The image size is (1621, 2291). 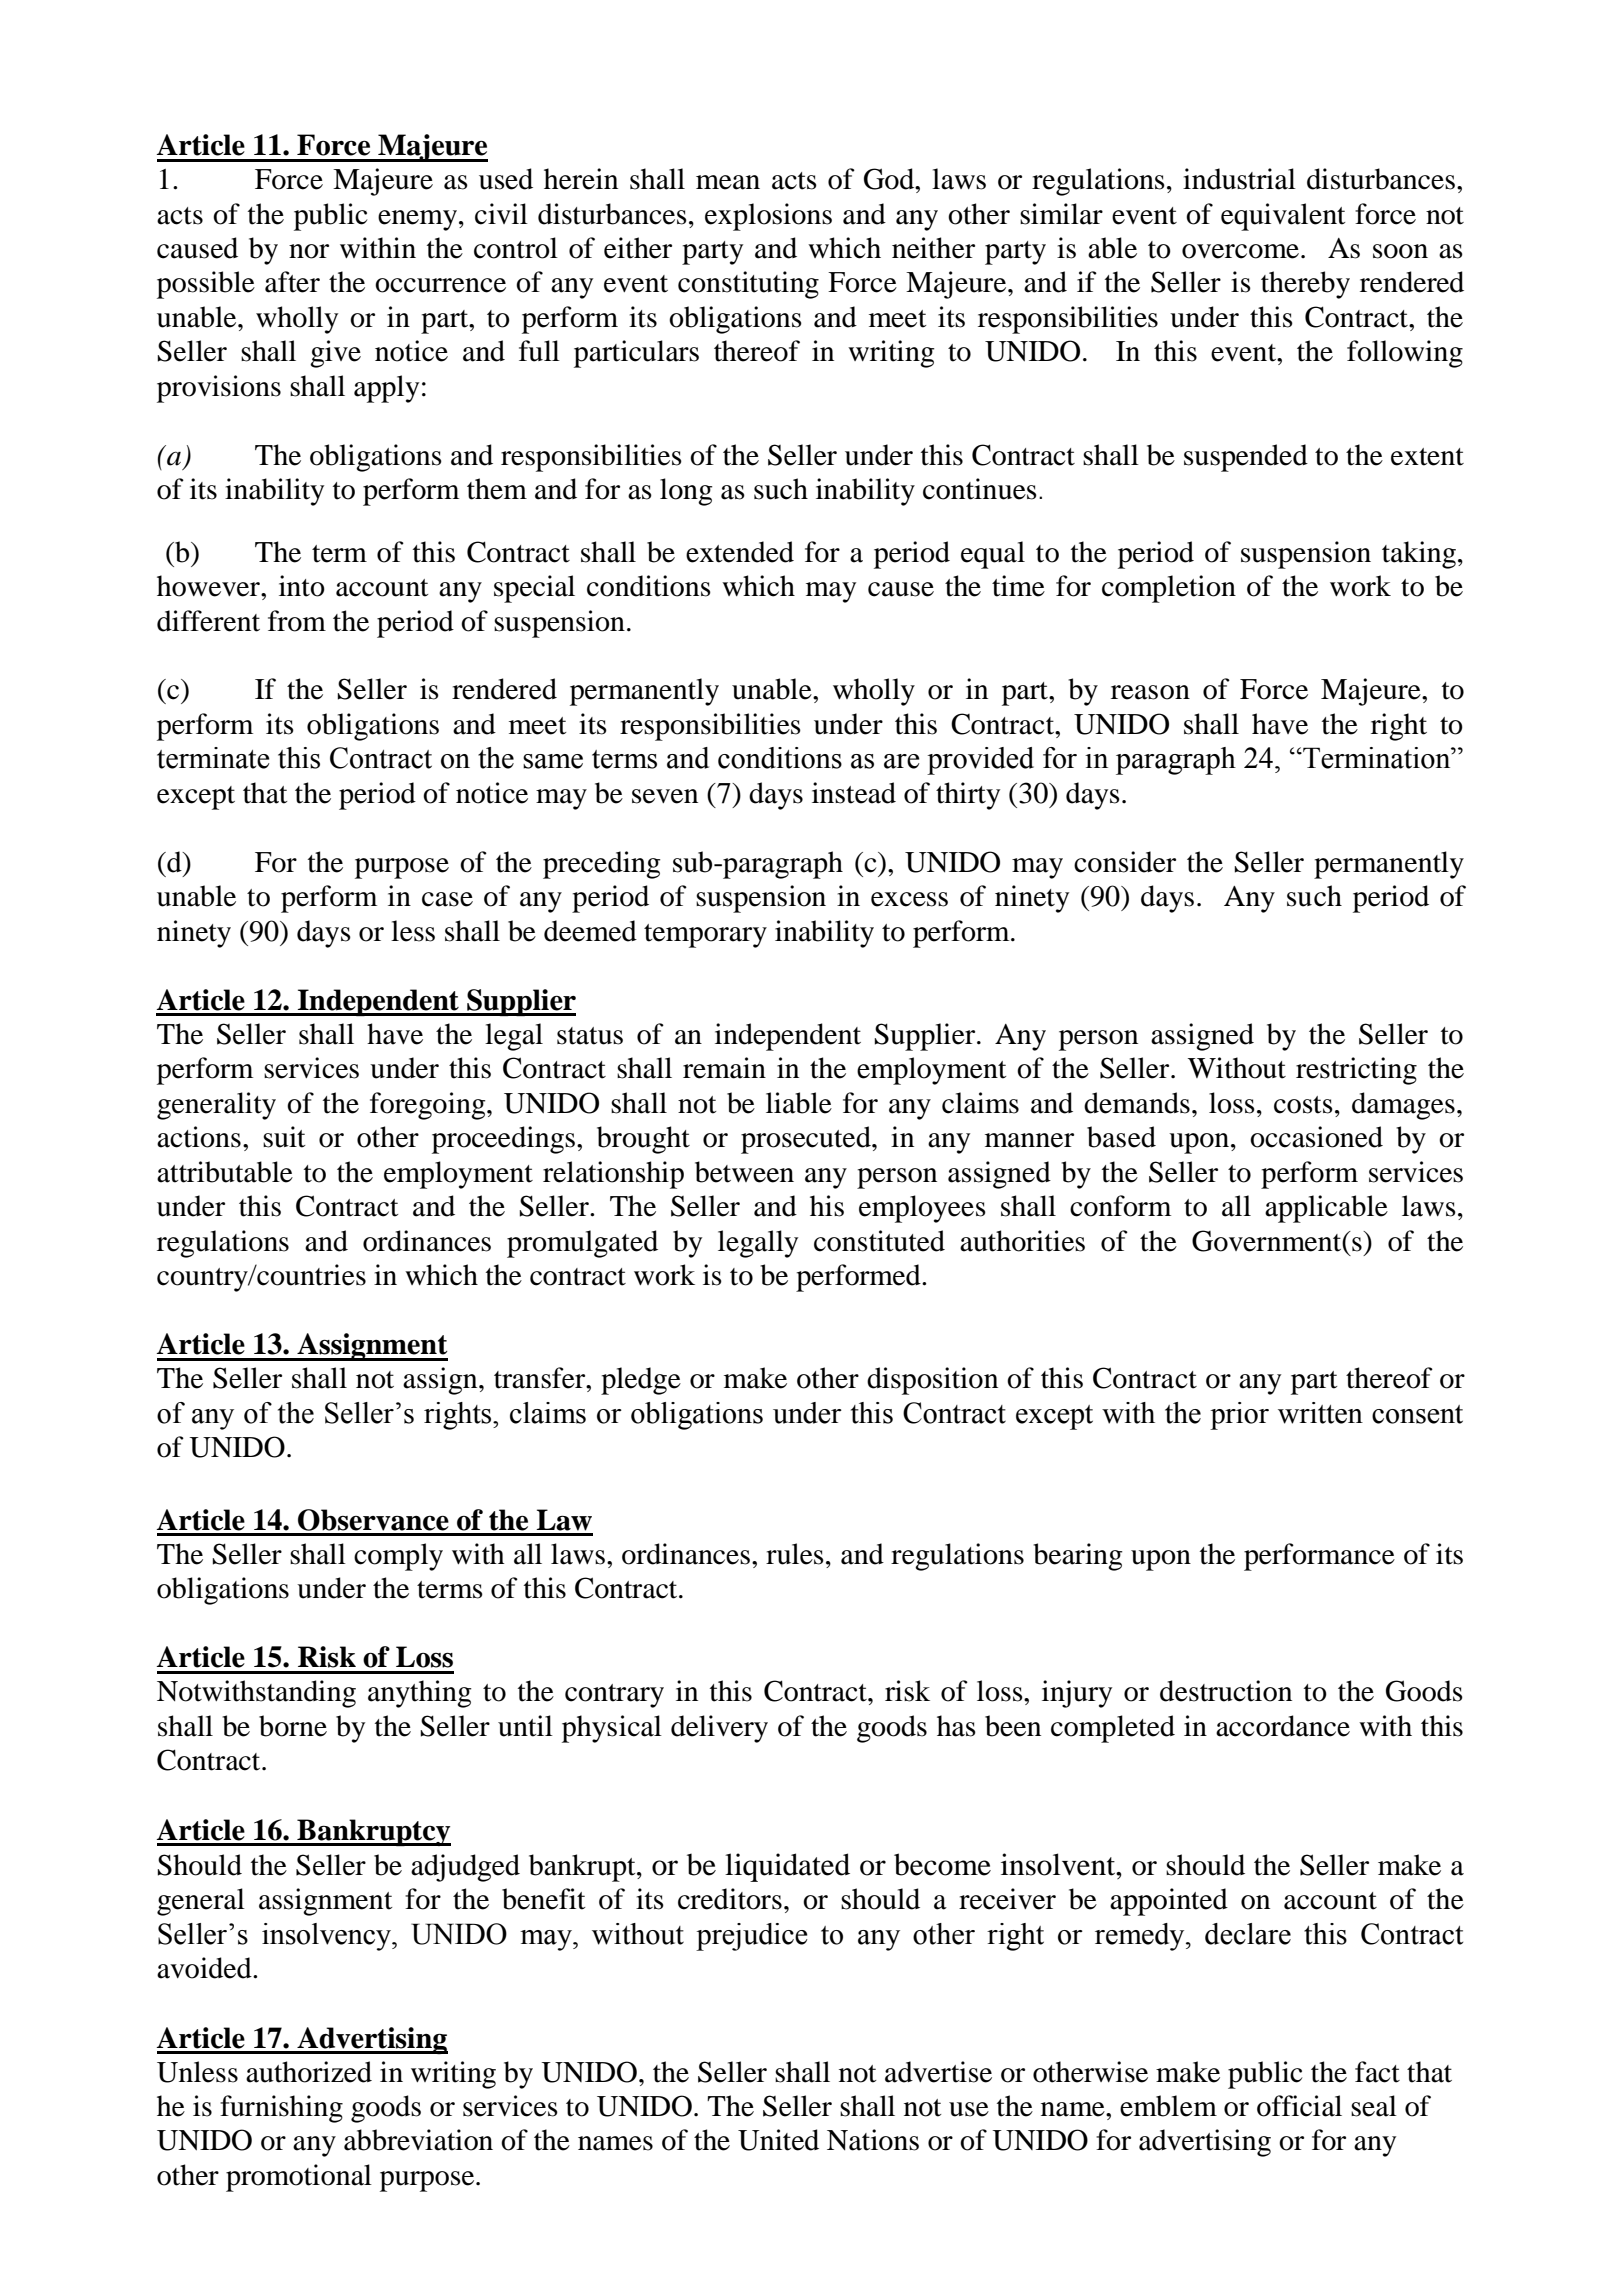 I want to click on suit, so click(x=284, y=1137).
